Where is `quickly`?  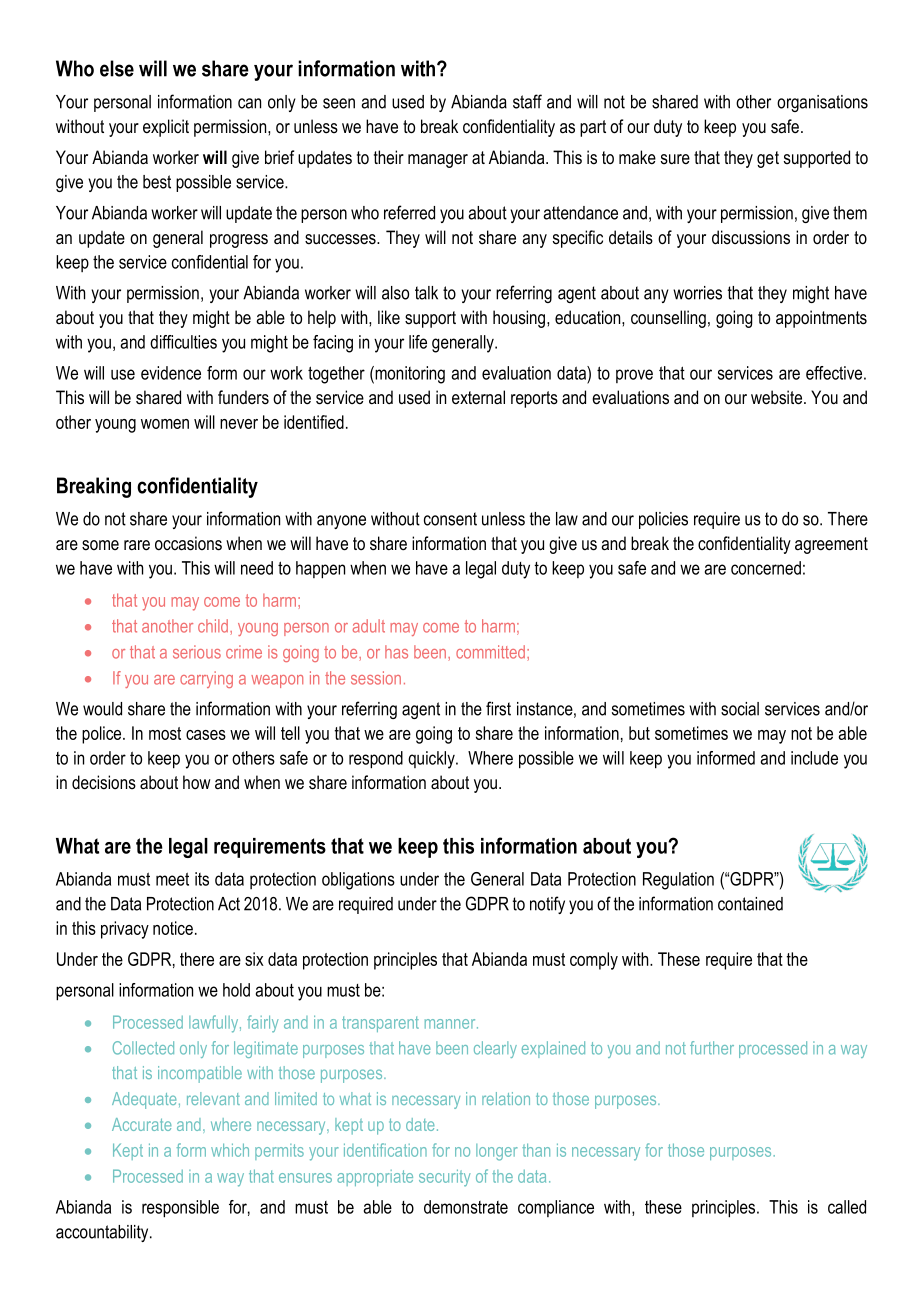 quickly is located at coordinates (432, 760).
